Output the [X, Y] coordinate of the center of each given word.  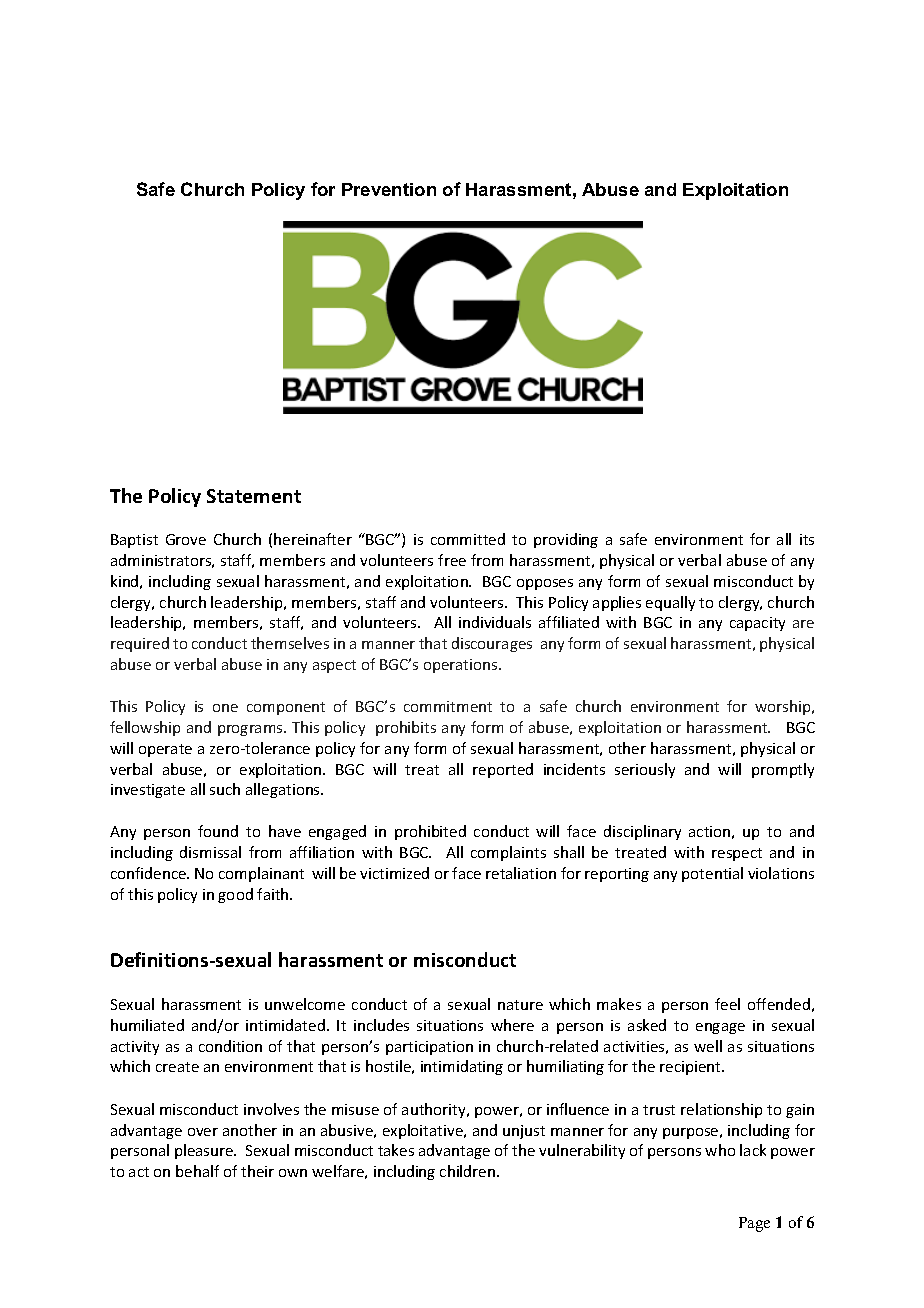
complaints [508, 853]
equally [670, 603]
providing [566, 540]
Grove [186, 539]
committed [468, 539]
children [469, 1171]
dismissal [210, 852]
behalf [197, 1171]
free [452, 560]
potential [712, 874]
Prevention [389, 189]
